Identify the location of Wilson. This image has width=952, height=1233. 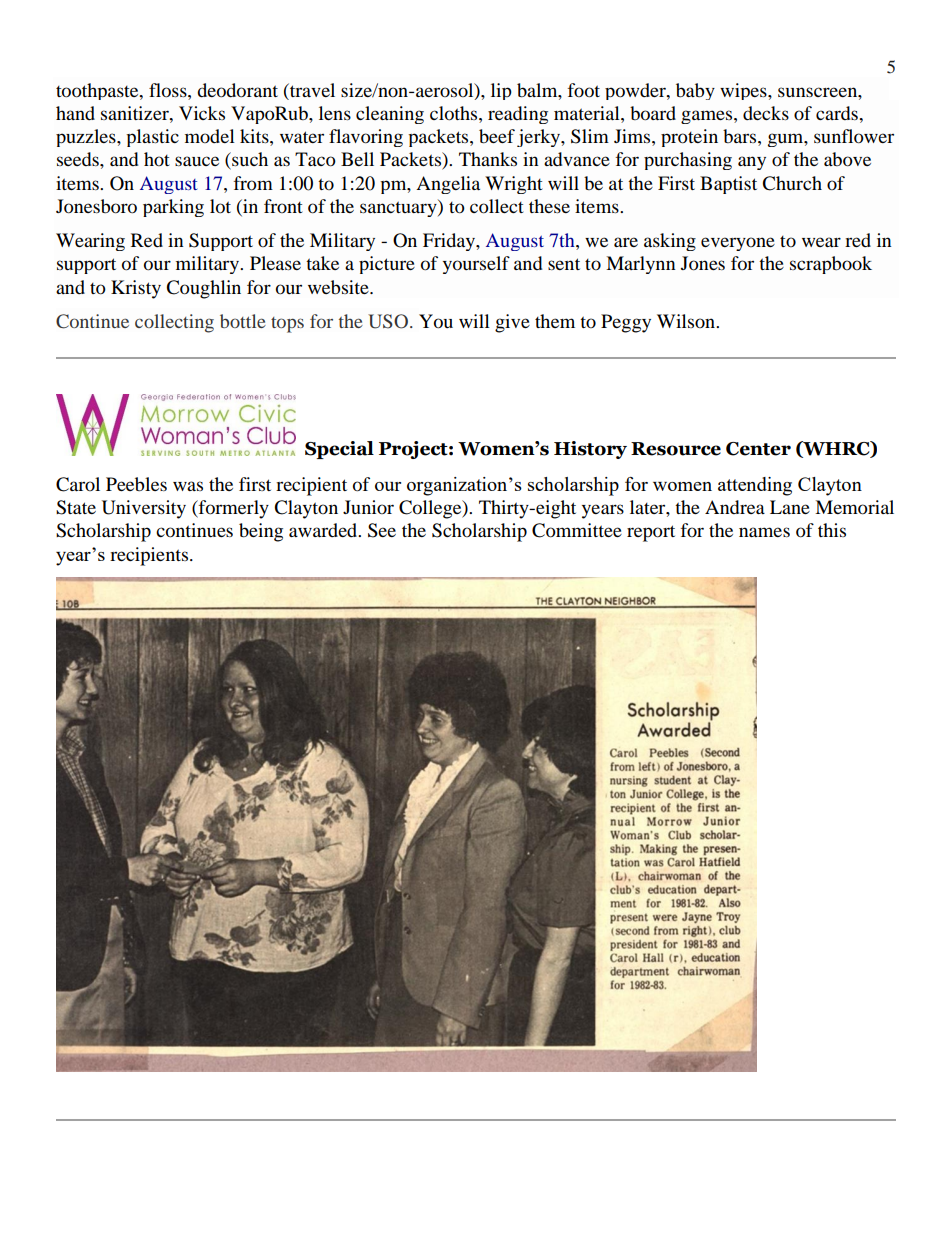
(687, 321).
